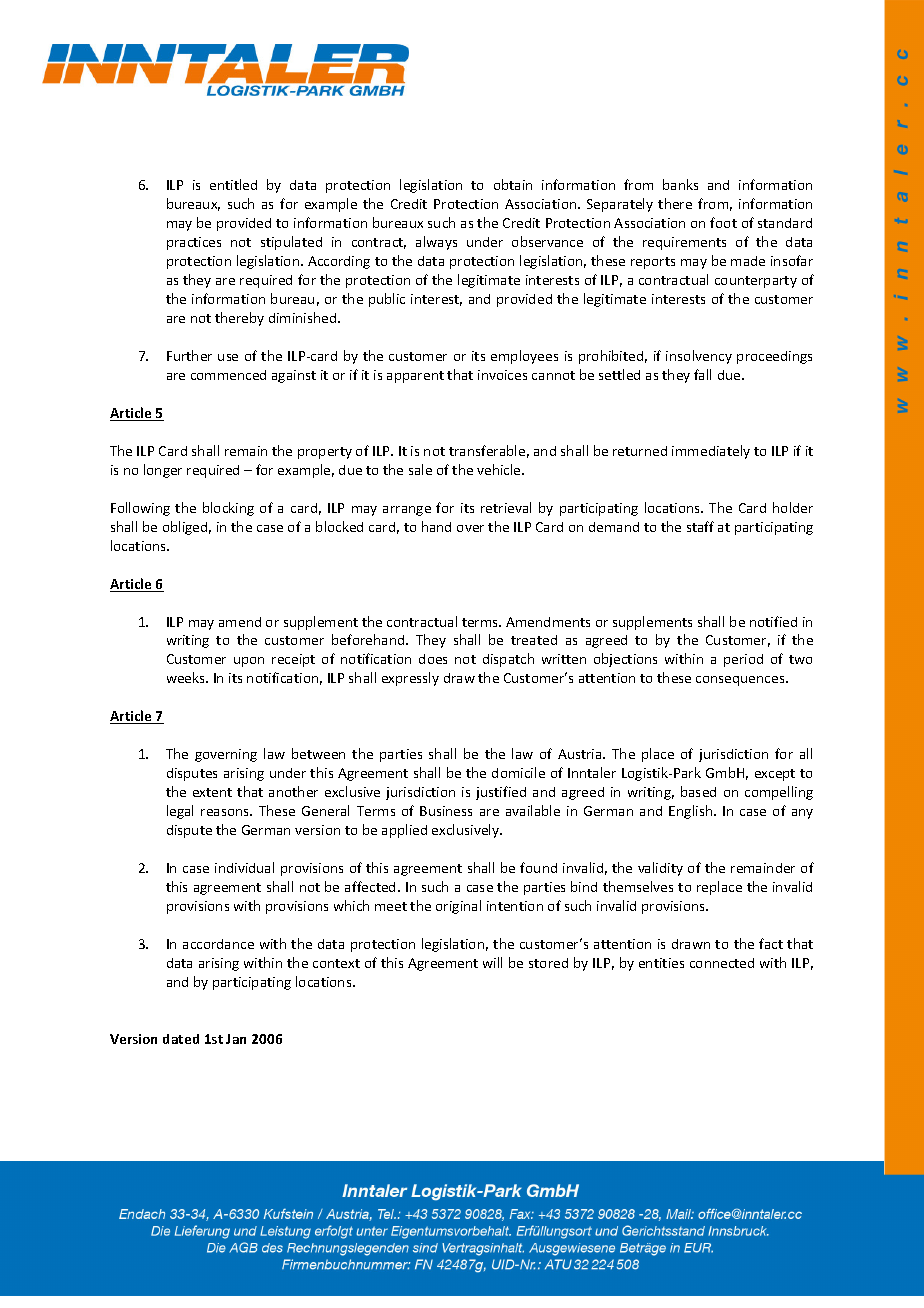 This document has width=924, height=1308. What do you see at coordinates (723, 222) in the document?
I see `foot` at bounding box center [723, 222].
